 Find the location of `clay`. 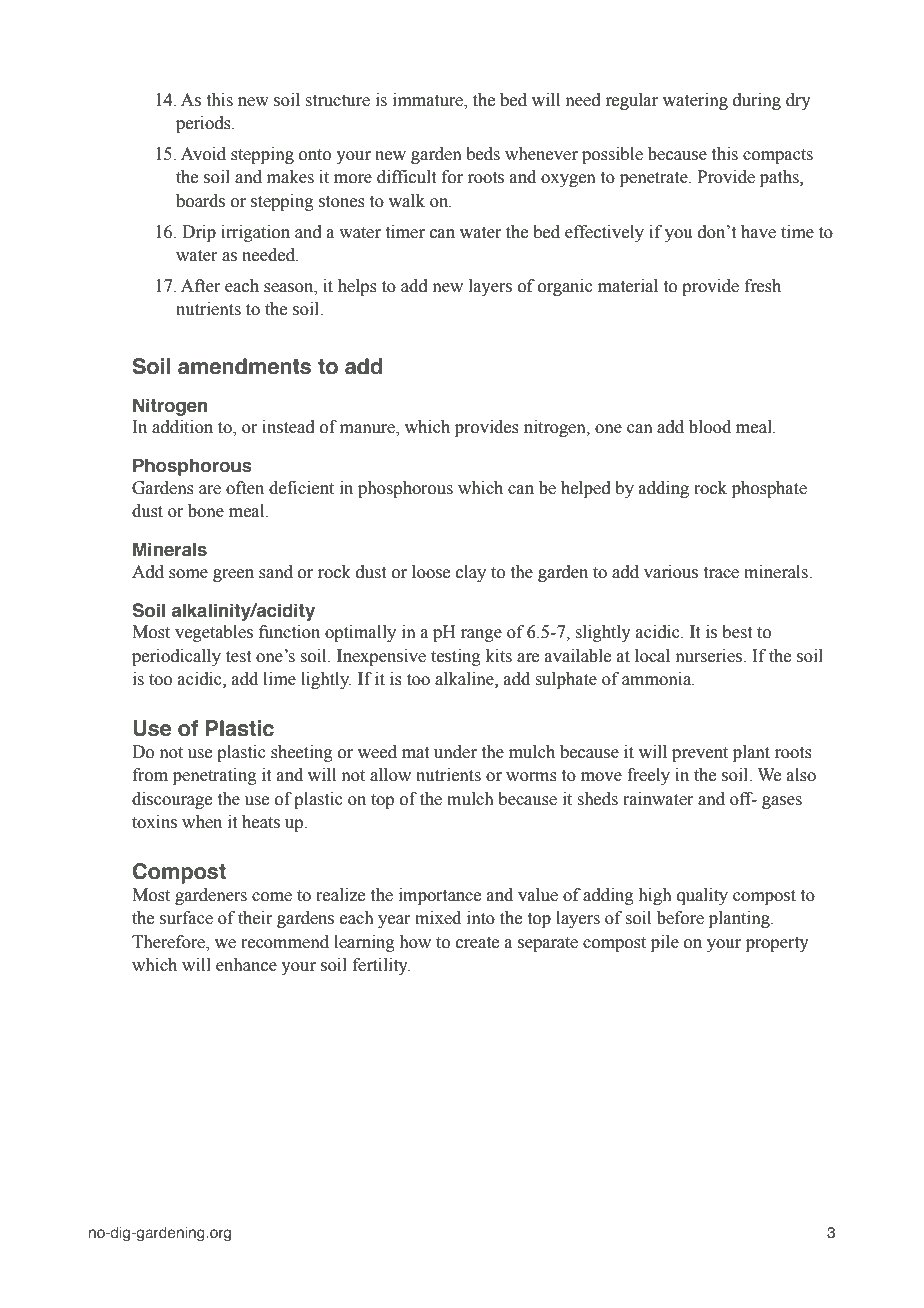

clay is located at coordinates (471, 573).
